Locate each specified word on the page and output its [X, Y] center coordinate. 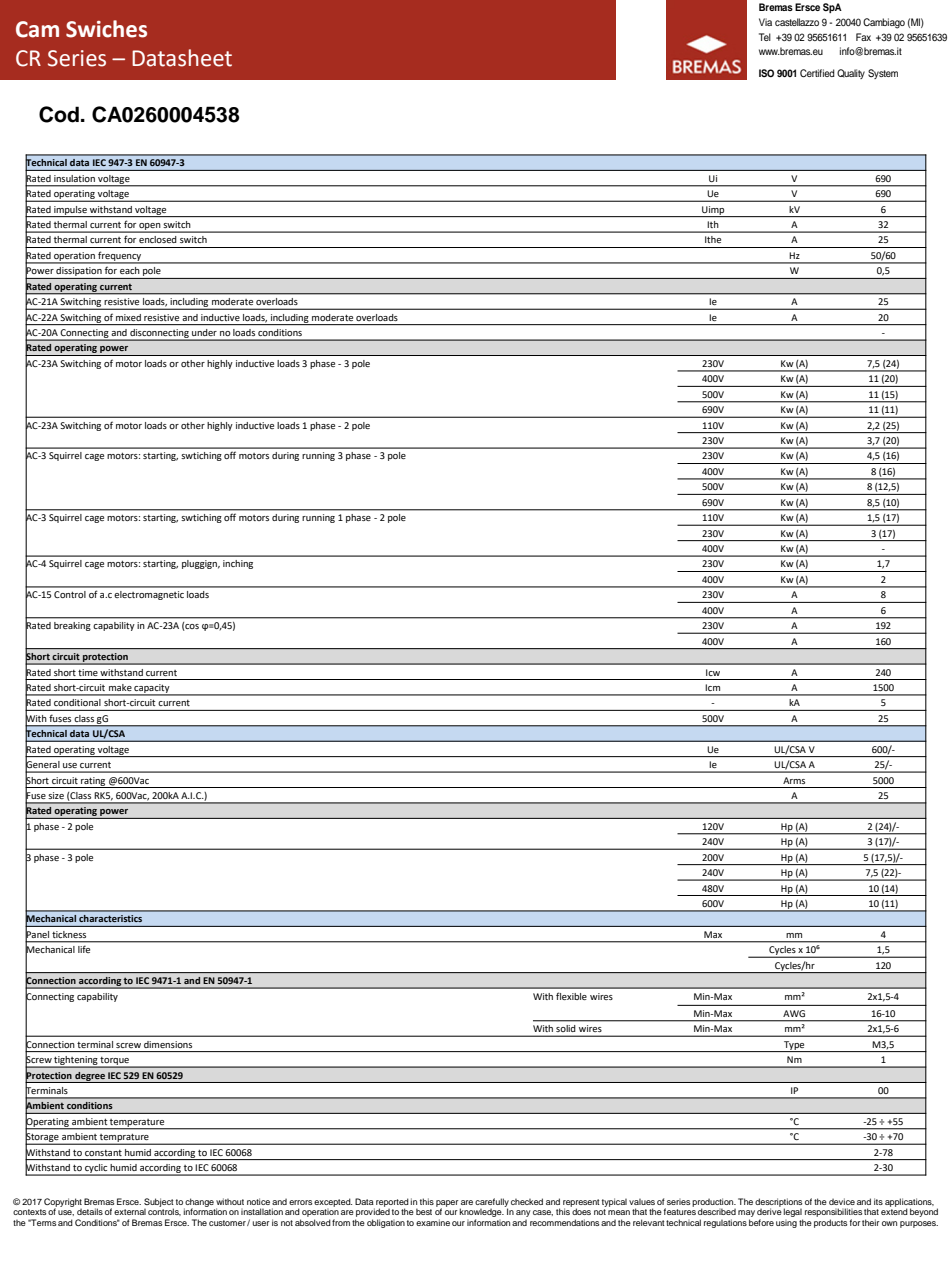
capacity [152, 689]
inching [238, 564]
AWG [794, 1013]
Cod [59, 114]
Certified [817, 73]
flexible [571, 996]
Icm [712, 687]
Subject [159, 1203]
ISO [766, 73]
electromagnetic [149, 595]
